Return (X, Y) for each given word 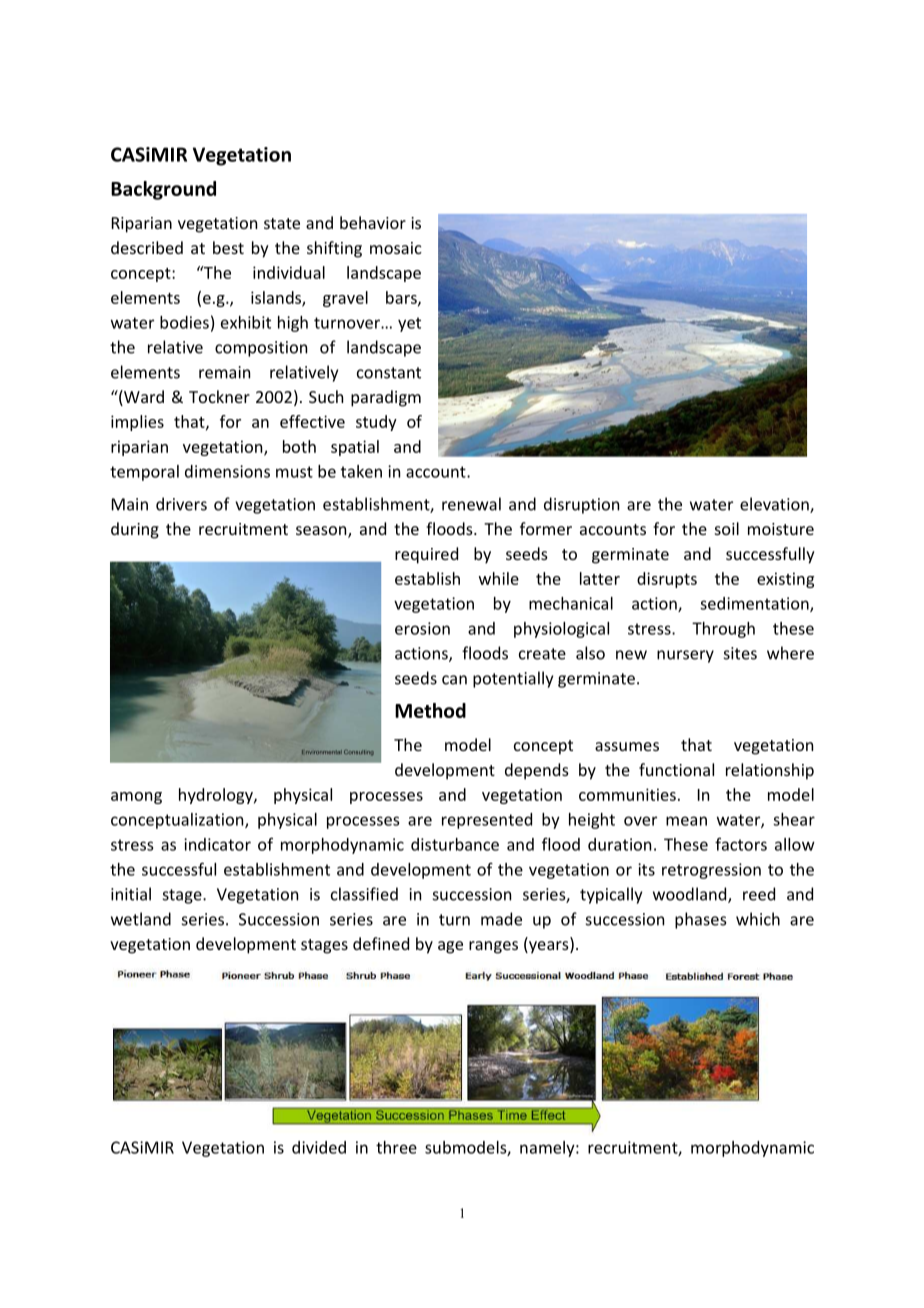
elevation (775, 505)
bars (402, 298)
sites (740, 653)
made (501, 919)
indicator (217, 844)
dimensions (227, 471)
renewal (471, 504)
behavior (373, 222)
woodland (691, 895)
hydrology (217, 796)
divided (319, 1147)
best (228, 247)
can (454, 680)
